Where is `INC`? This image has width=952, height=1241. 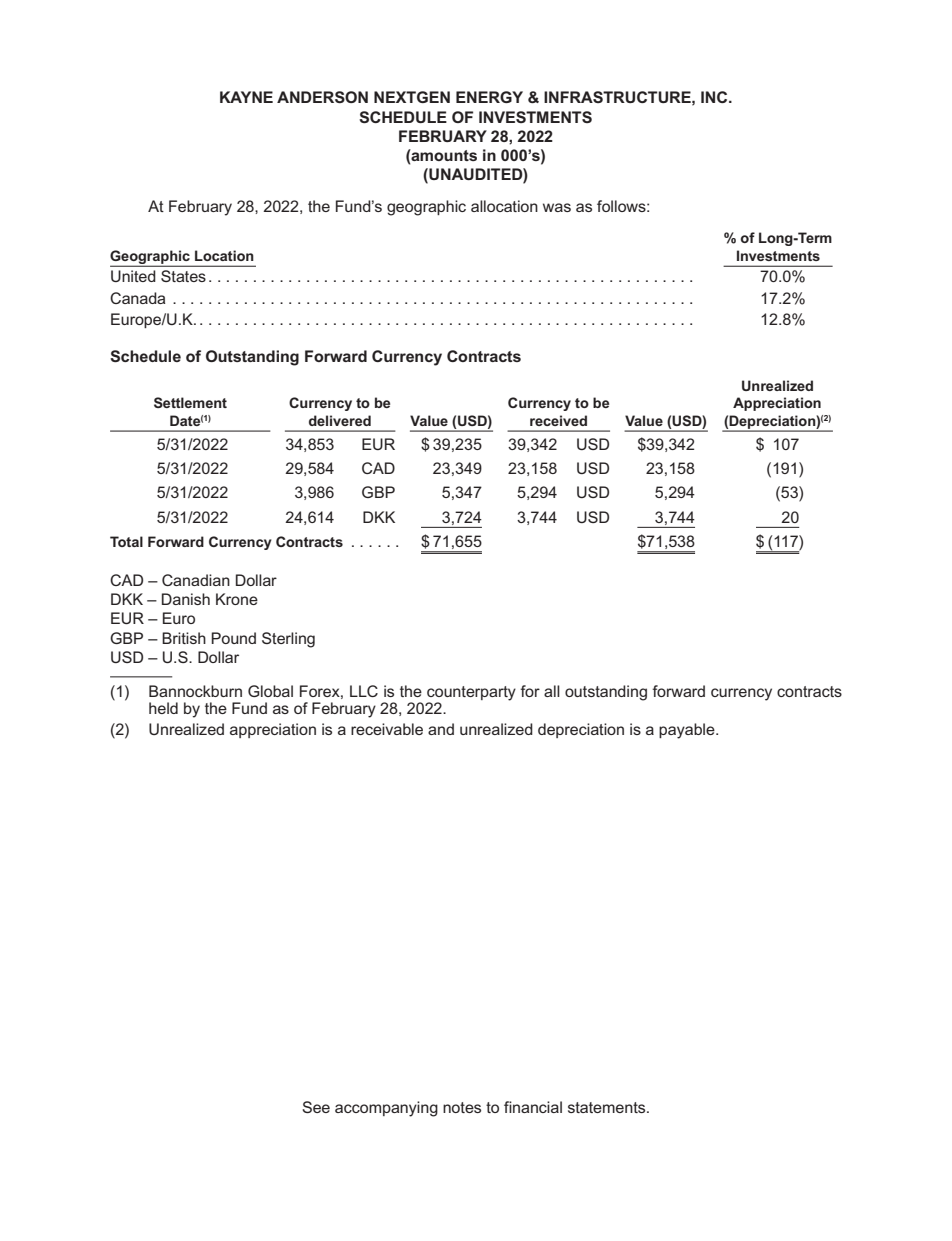 INC is located at coordinates (715, 97).
